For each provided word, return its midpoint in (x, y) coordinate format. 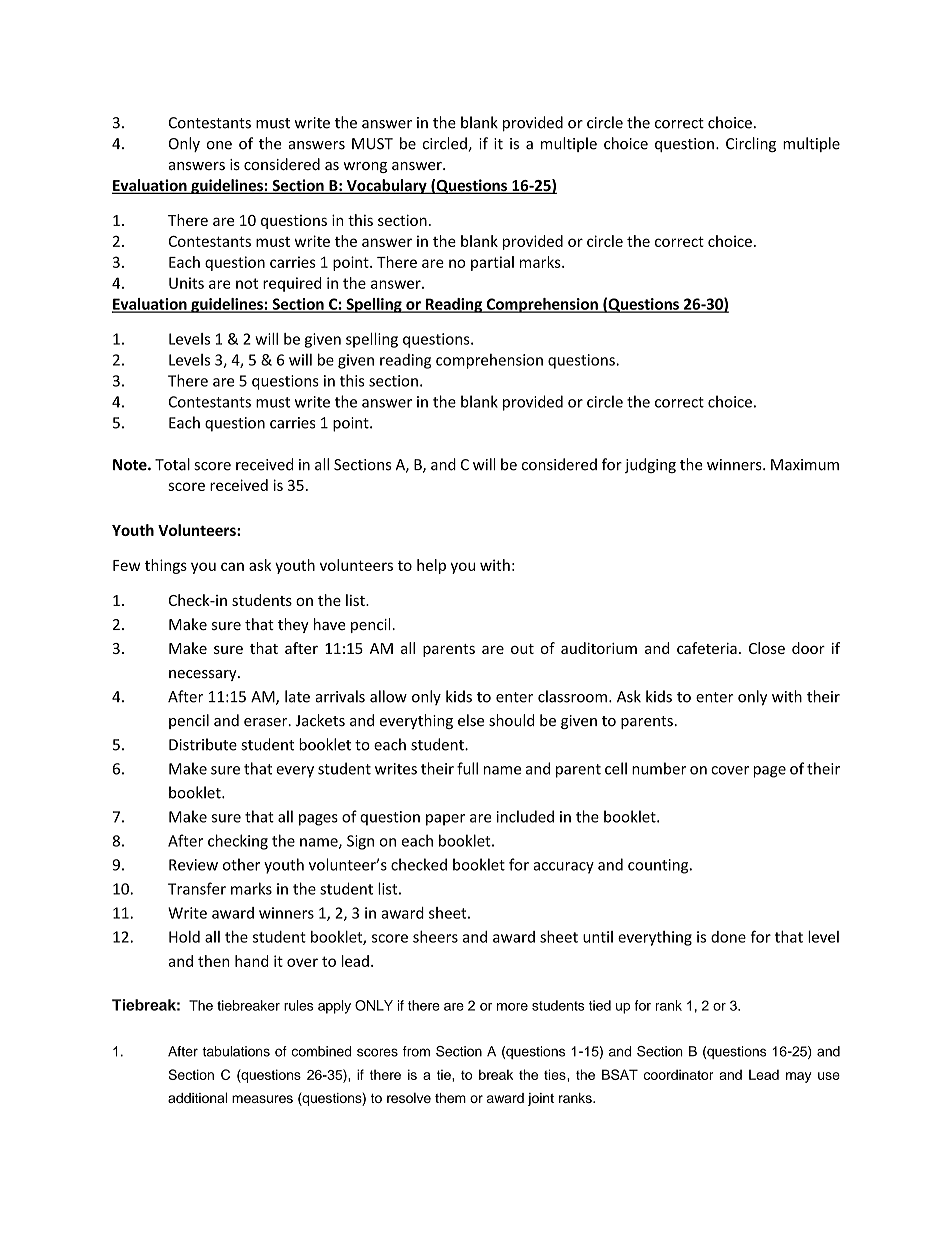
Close (767, 648)
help (431, 566)
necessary (204, 675)
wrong (365, 167)
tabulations (236, 1051)
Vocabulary (386, 186)
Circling (751, 144)
